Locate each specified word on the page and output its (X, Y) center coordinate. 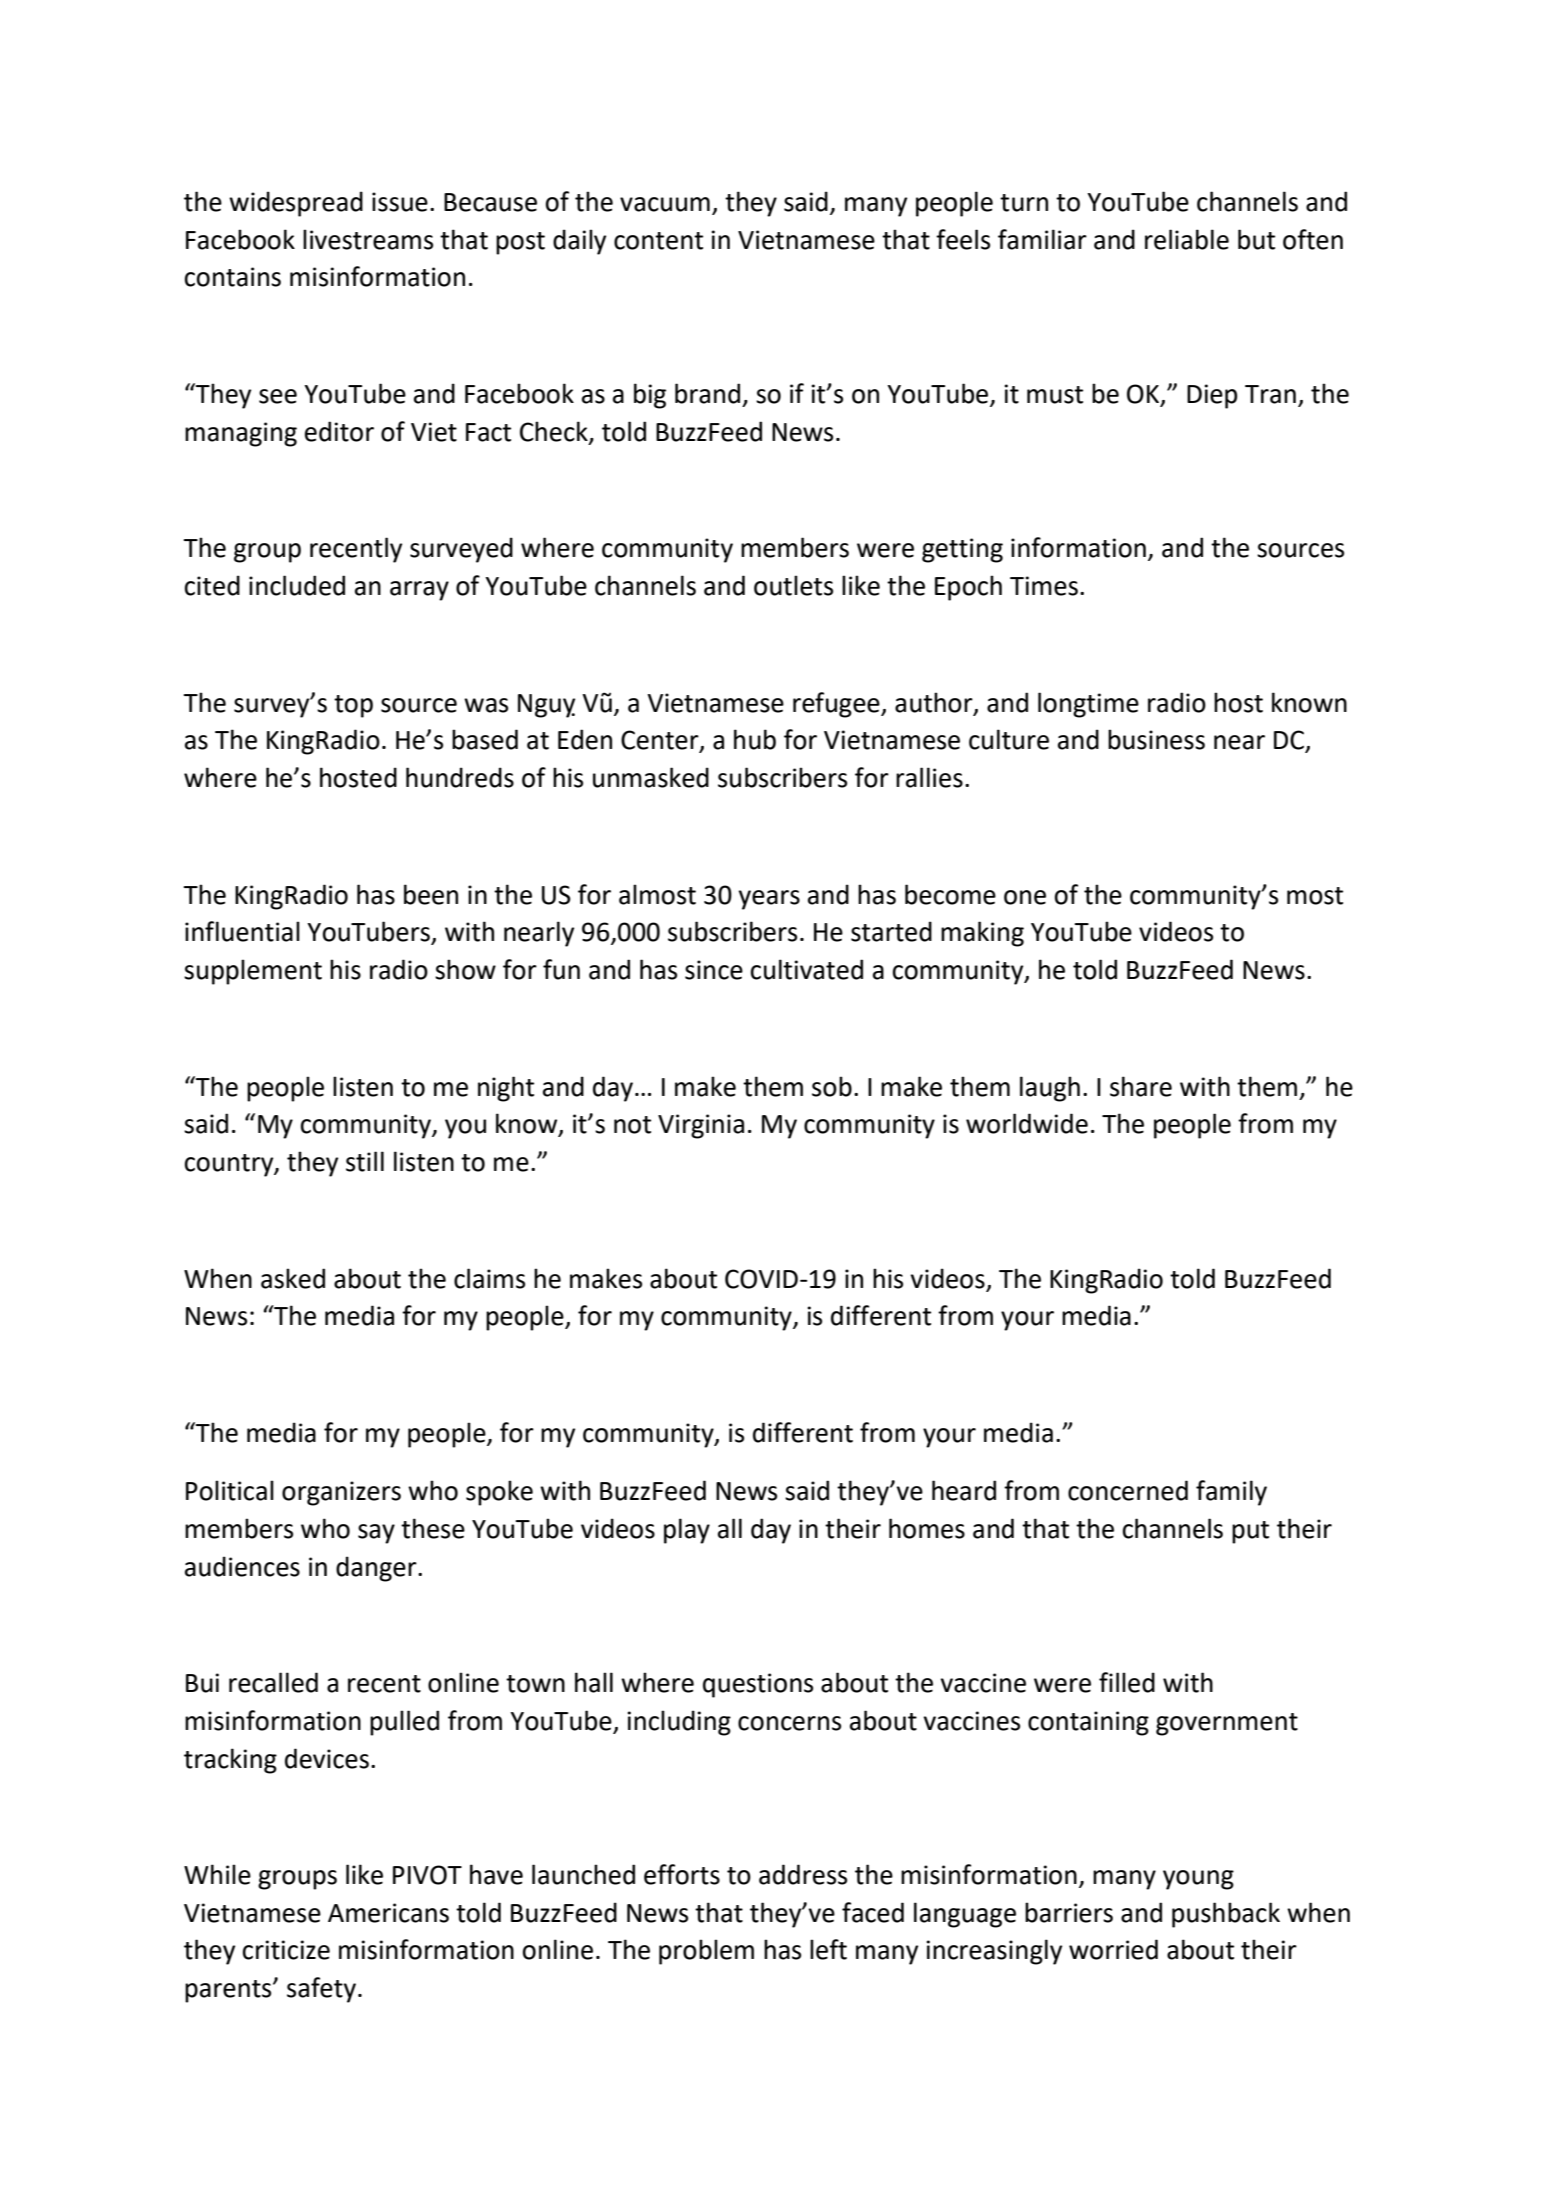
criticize (286, 1950)
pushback (1226, 1915)
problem (706, 1952)
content (658, 241)
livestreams (368, 239)
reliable (1187, 239)
